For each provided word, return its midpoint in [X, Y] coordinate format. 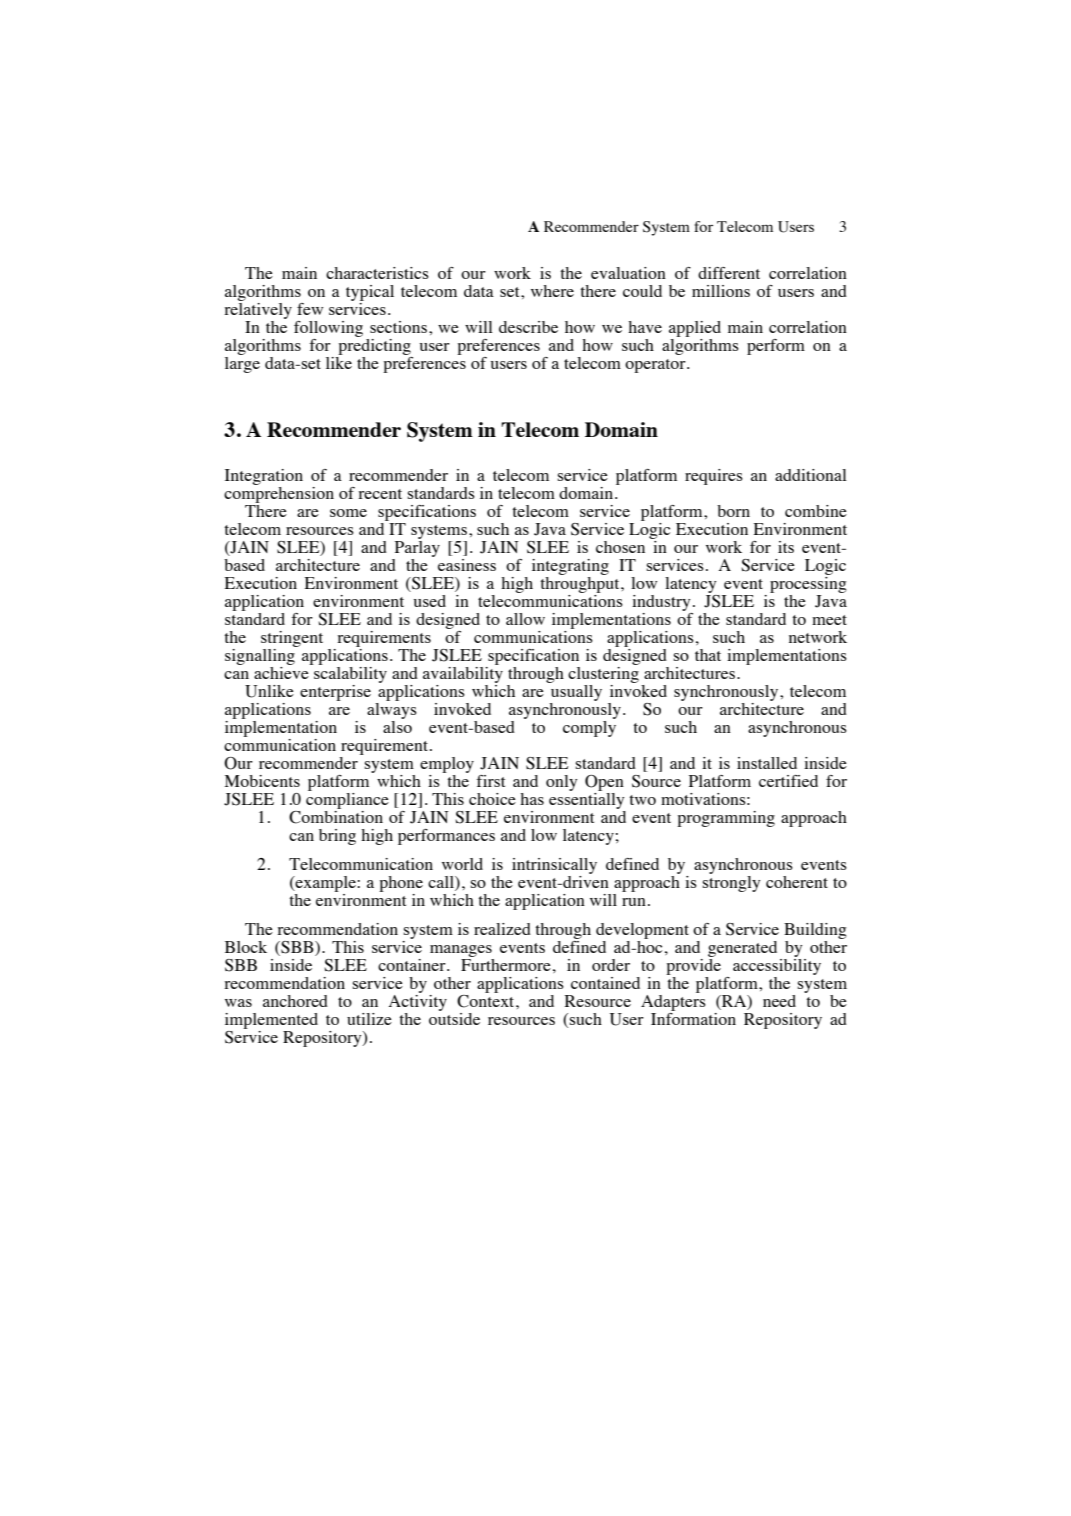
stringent [292, 639]
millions [721, 291]
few [310, 309]
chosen [620, 547]
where [552, 291]
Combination [336, 816]
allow [525, 619]
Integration [264, 477]
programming [726, 819]
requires [714, 477]
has [532, 799]
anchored [295, 1001]
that [708, 655]
